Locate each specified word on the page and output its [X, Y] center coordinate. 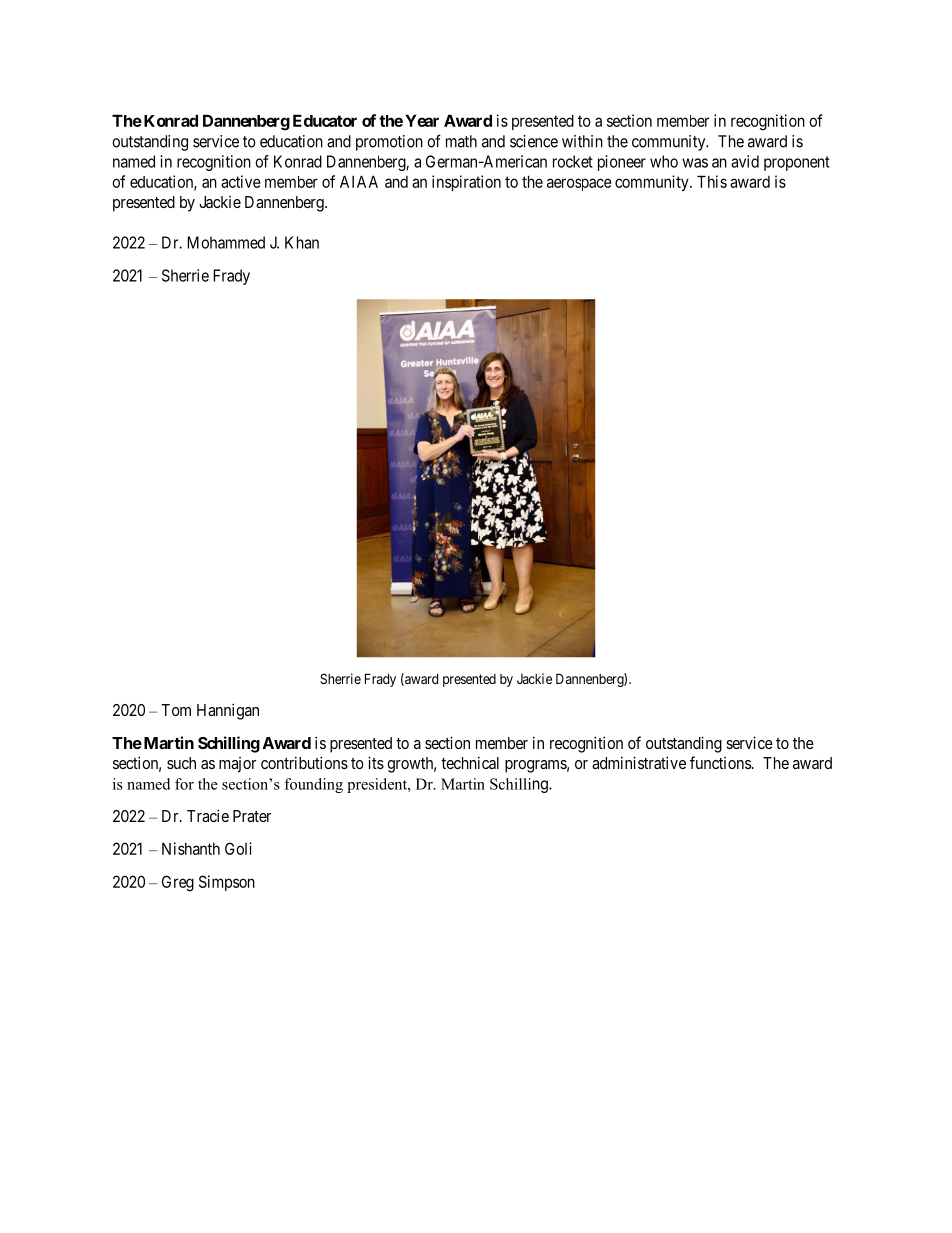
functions [720, 762]
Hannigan [228, 711]
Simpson [227, 883]
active [241, 181]
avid [745, 161]
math [461, 141]
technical [470, 762]
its [376, 762]
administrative [639, 762]
